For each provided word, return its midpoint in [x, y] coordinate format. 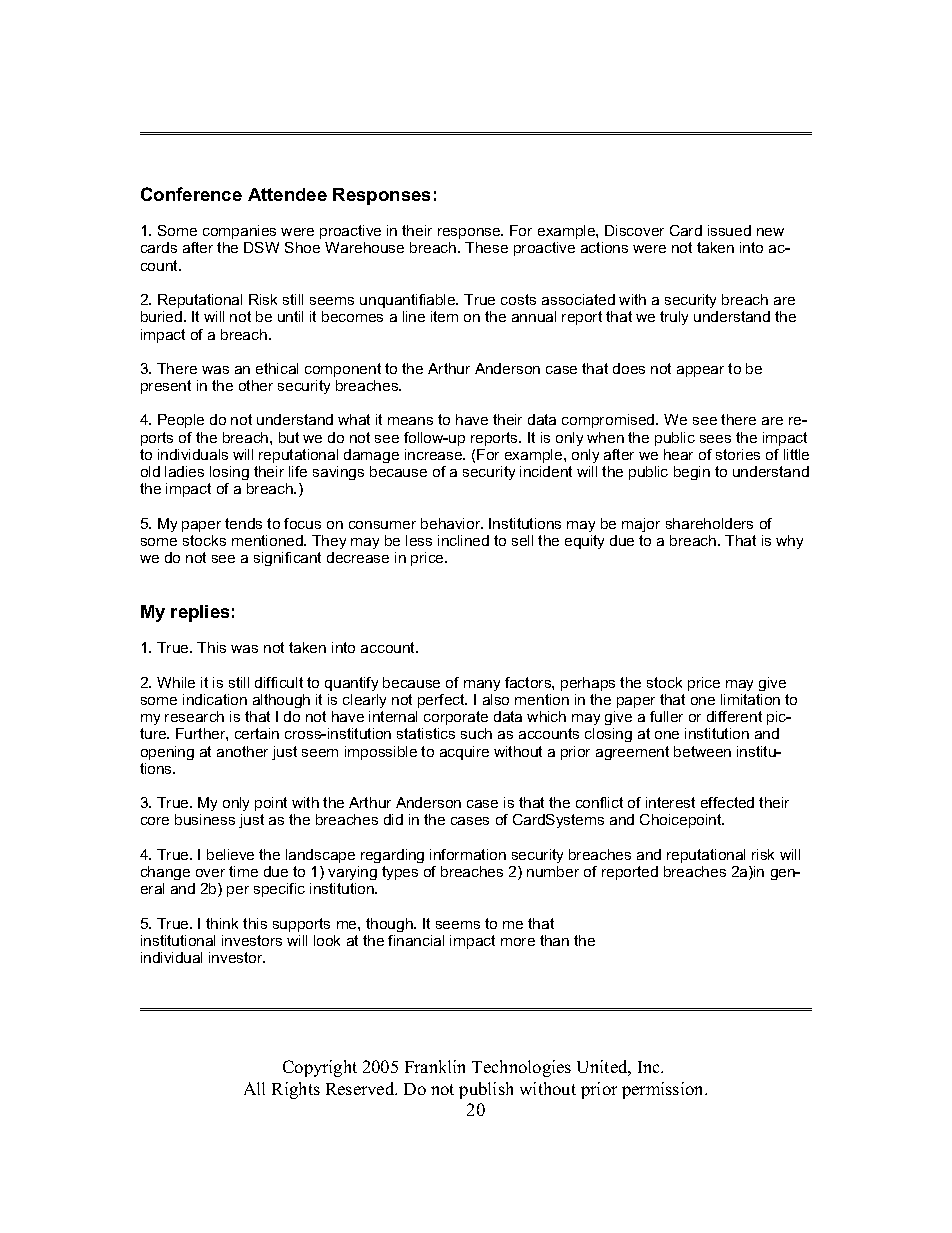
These [486, 247]
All [254, 1088]
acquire [464, 753]
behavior [452, 523]
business [205, 819]
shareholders [709, 523]
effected [727, 802]
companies [239, 232]
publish [486, 1090]
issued [729, 230]
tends [243, 523]
